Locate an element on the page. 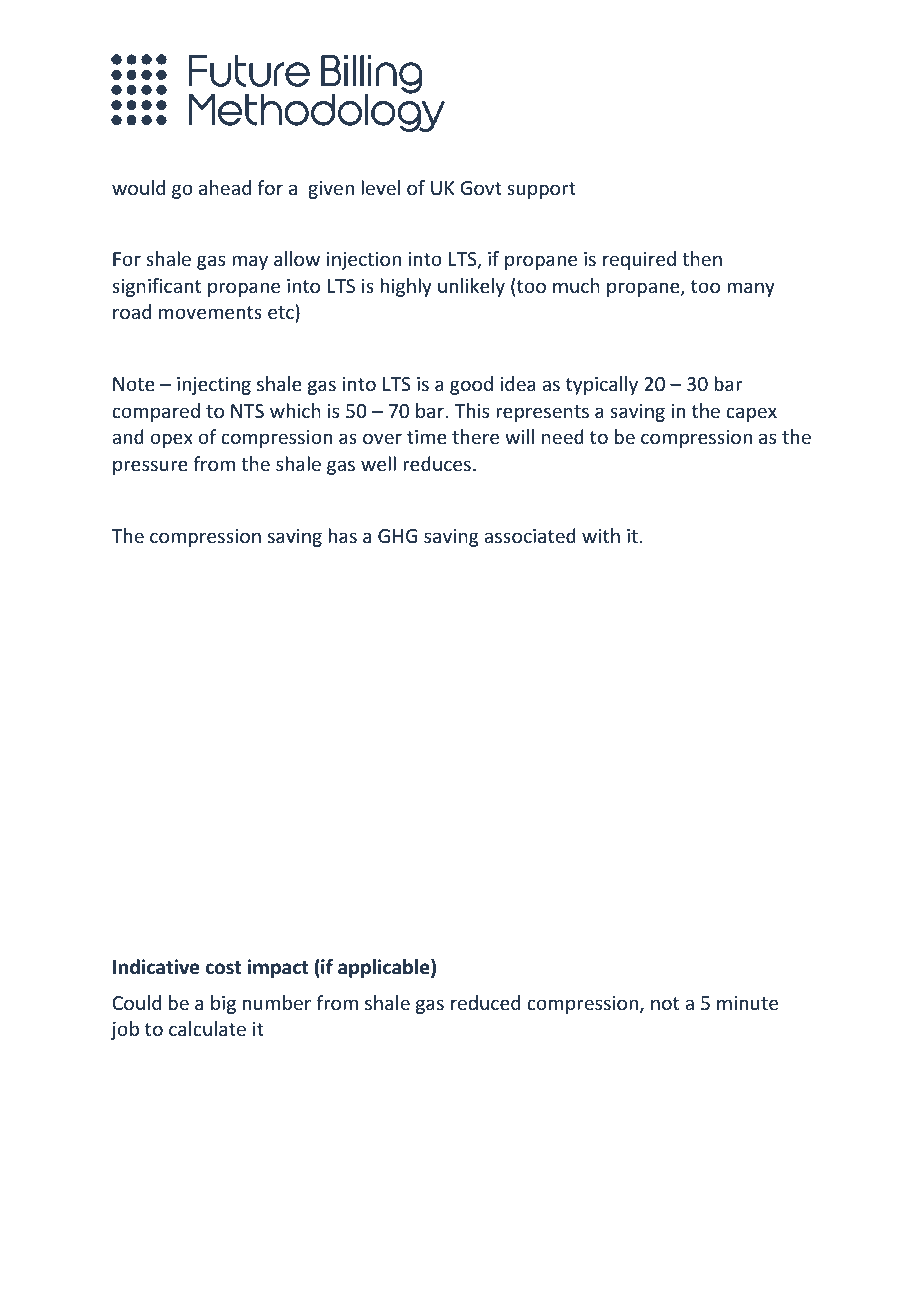  has is located at coordinates (342, 535).
